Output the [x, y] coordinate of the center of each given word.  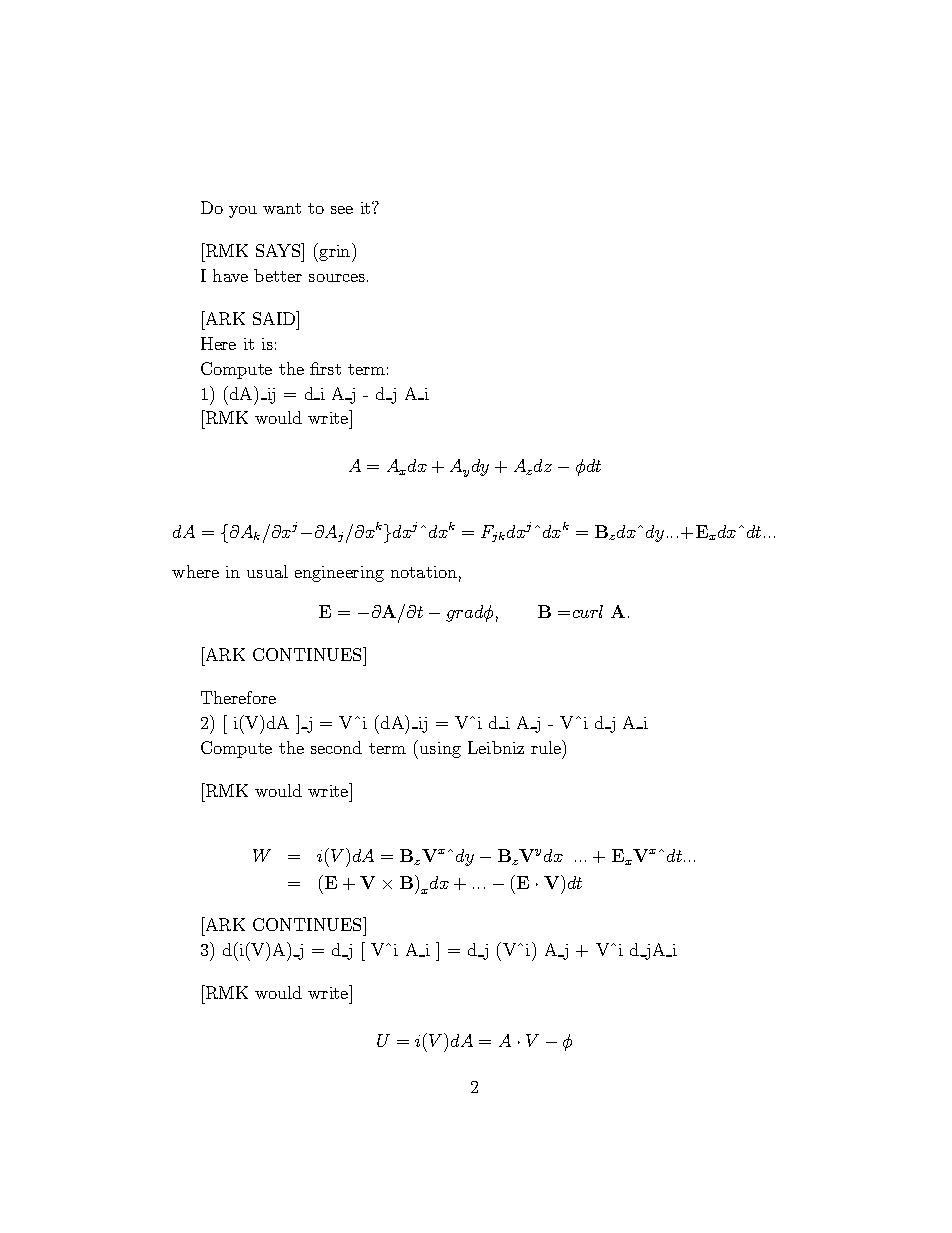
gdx [398, 533]
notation [424, 572]
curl [588, 611]
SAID [275, 318]
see [342, 210]
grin [335, 252]
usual [267, 571]
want [282, 208]
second [336, 747]
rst [329, 369]
